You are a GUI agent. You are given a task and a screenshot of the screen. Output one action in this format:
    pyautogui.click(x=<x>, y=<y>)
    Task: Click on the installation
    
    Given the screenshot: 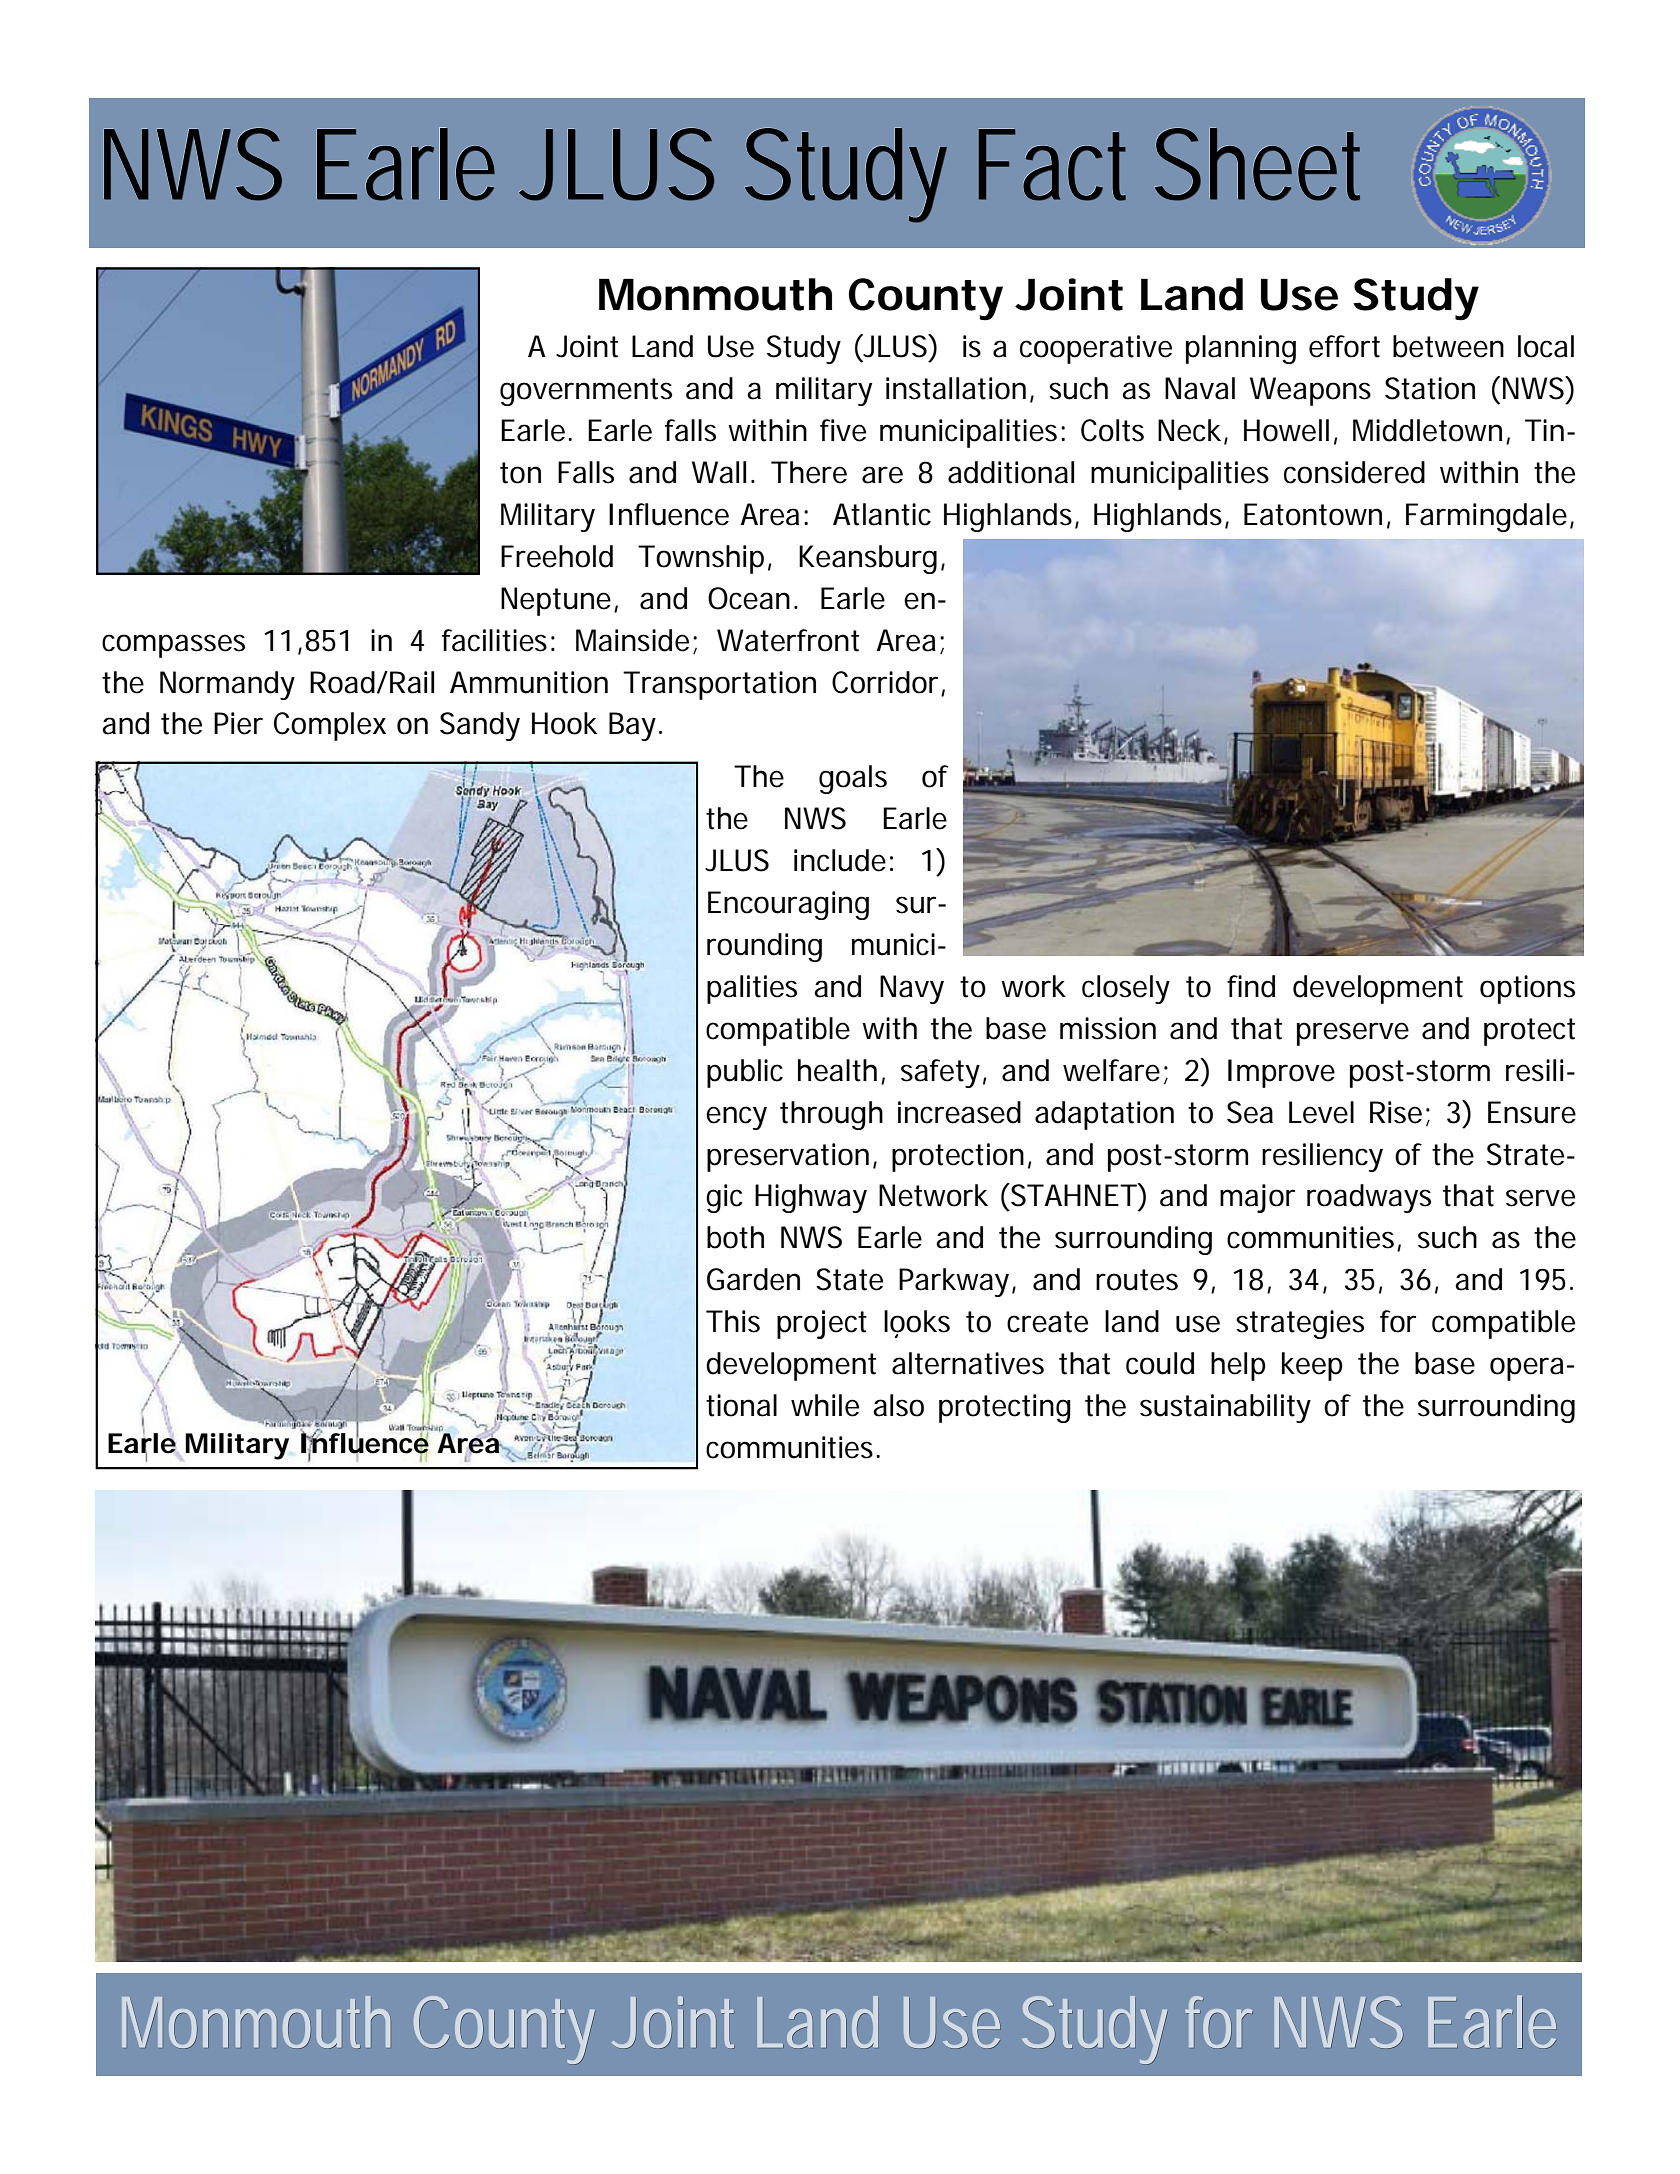 What is the action you would take?
    pyautogui.click(x=956, y=388)
